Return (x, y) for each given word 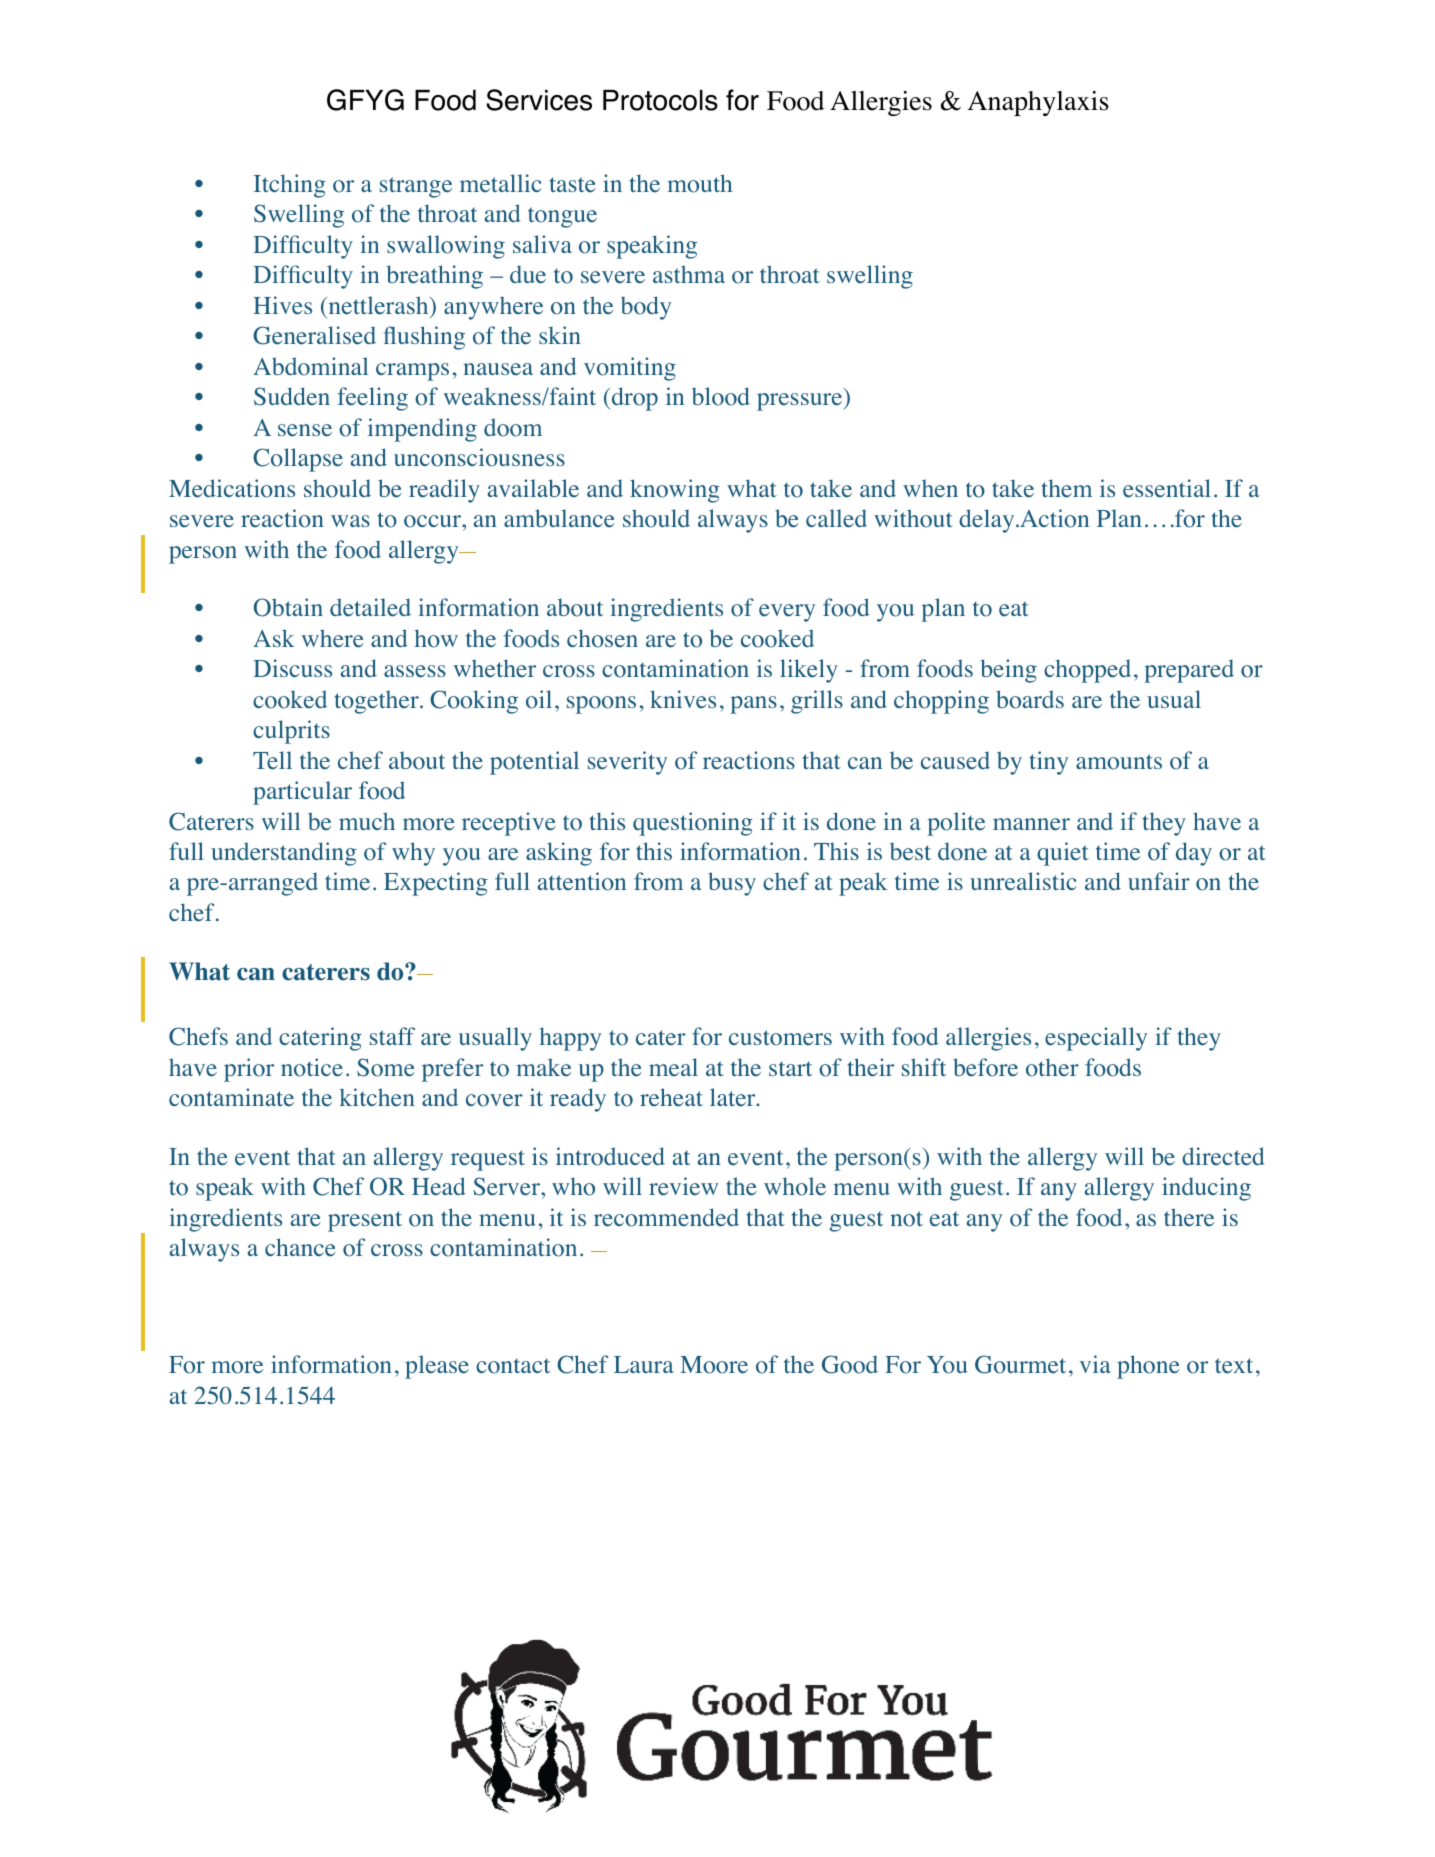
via (1095, 1364)
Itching (289, 186)
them (1067, 488)
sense (305, 430)
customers (780, 1038)
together (378, 702)
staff (392, 1036)
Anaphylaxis (1038, 103)
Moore (714, 1365)
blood (721, 396)
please (437, 1367)
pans (753, 705)
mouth (700, 183)
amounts (1119, 762)
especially (1096, 1039)
